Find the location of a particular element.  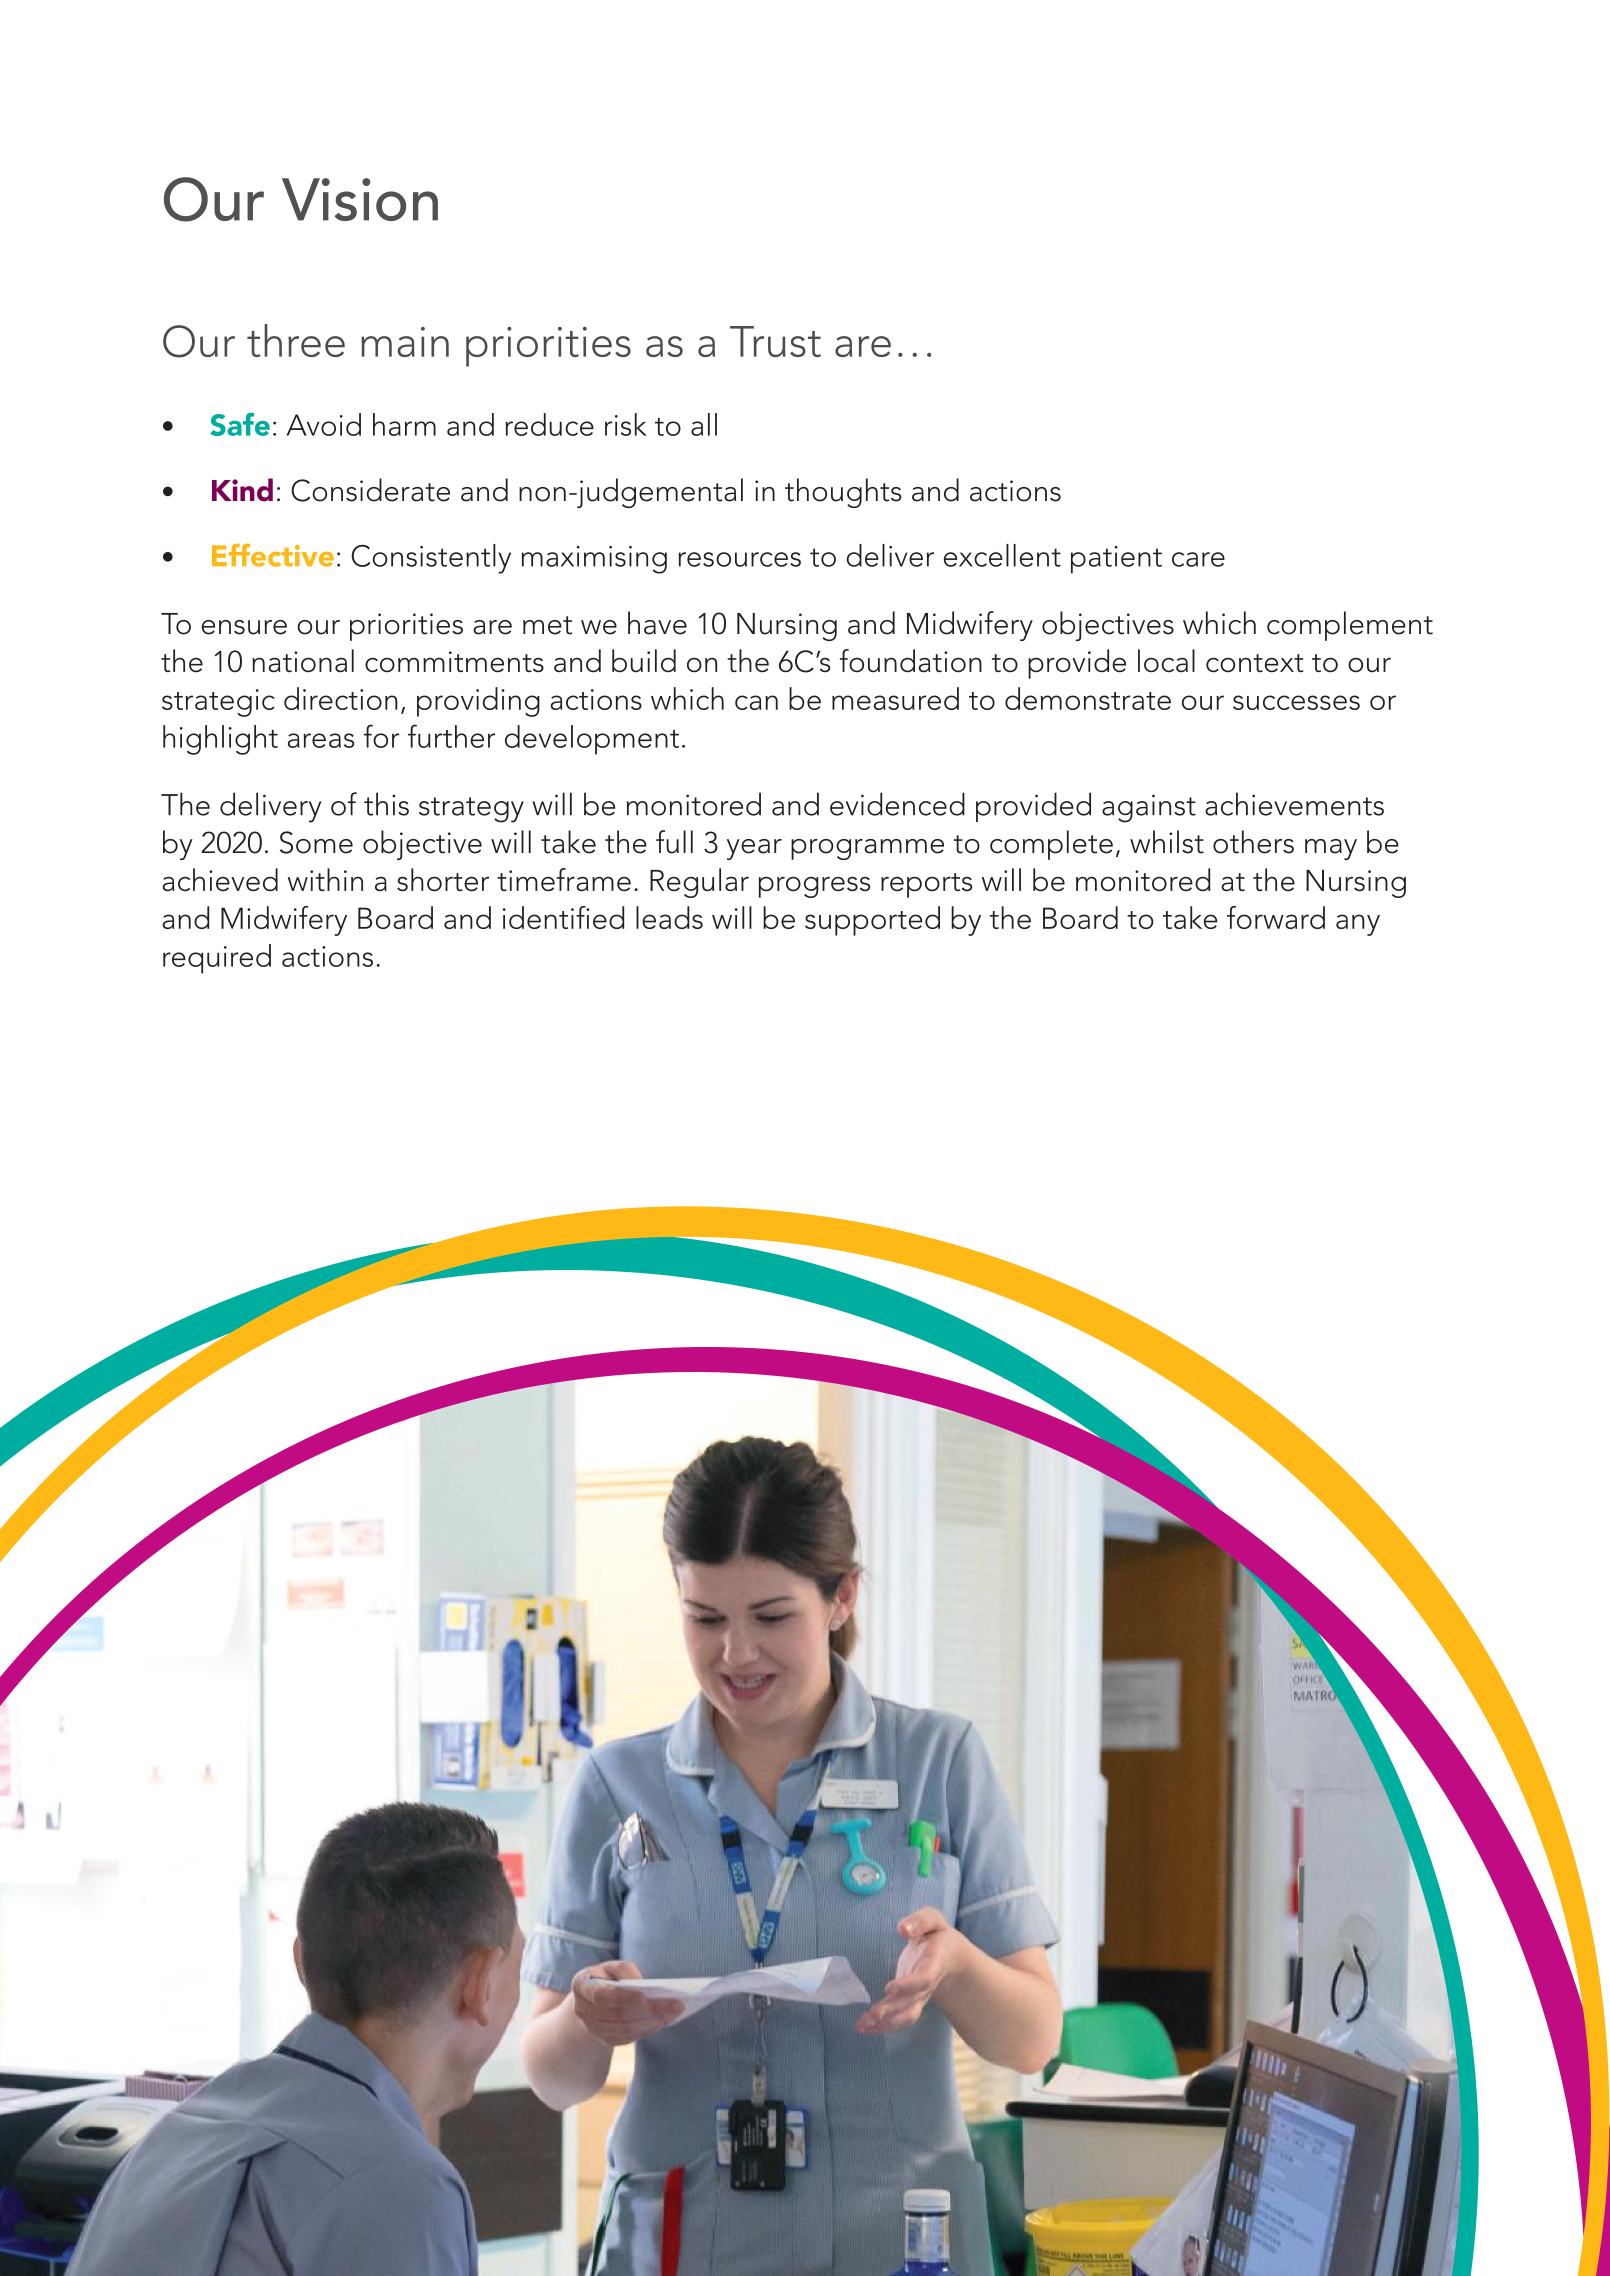

thoughts is located at coordinates (843, 493).
